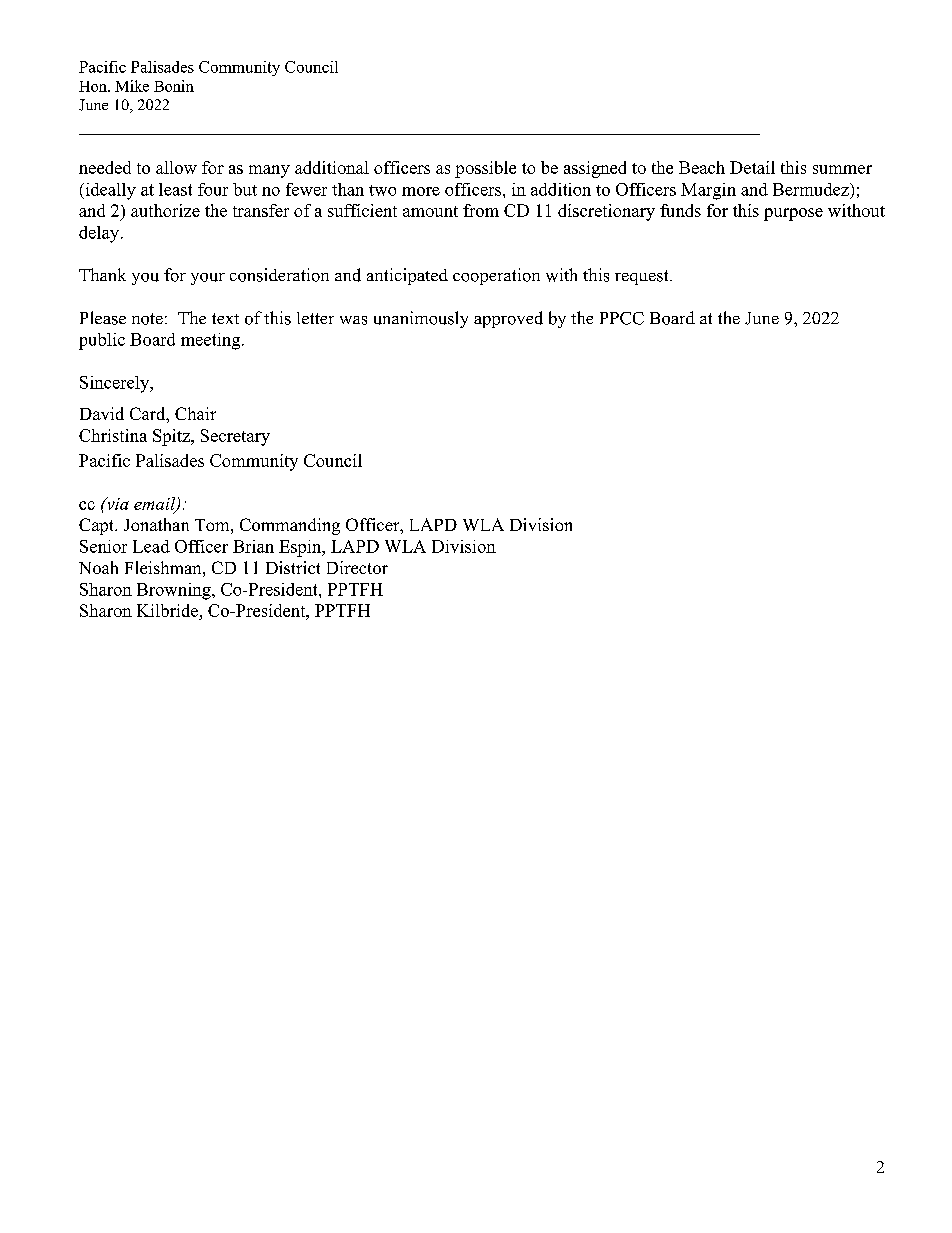 The image size is (952, 1233). I want to click on Commanding, so click(290, 526).
